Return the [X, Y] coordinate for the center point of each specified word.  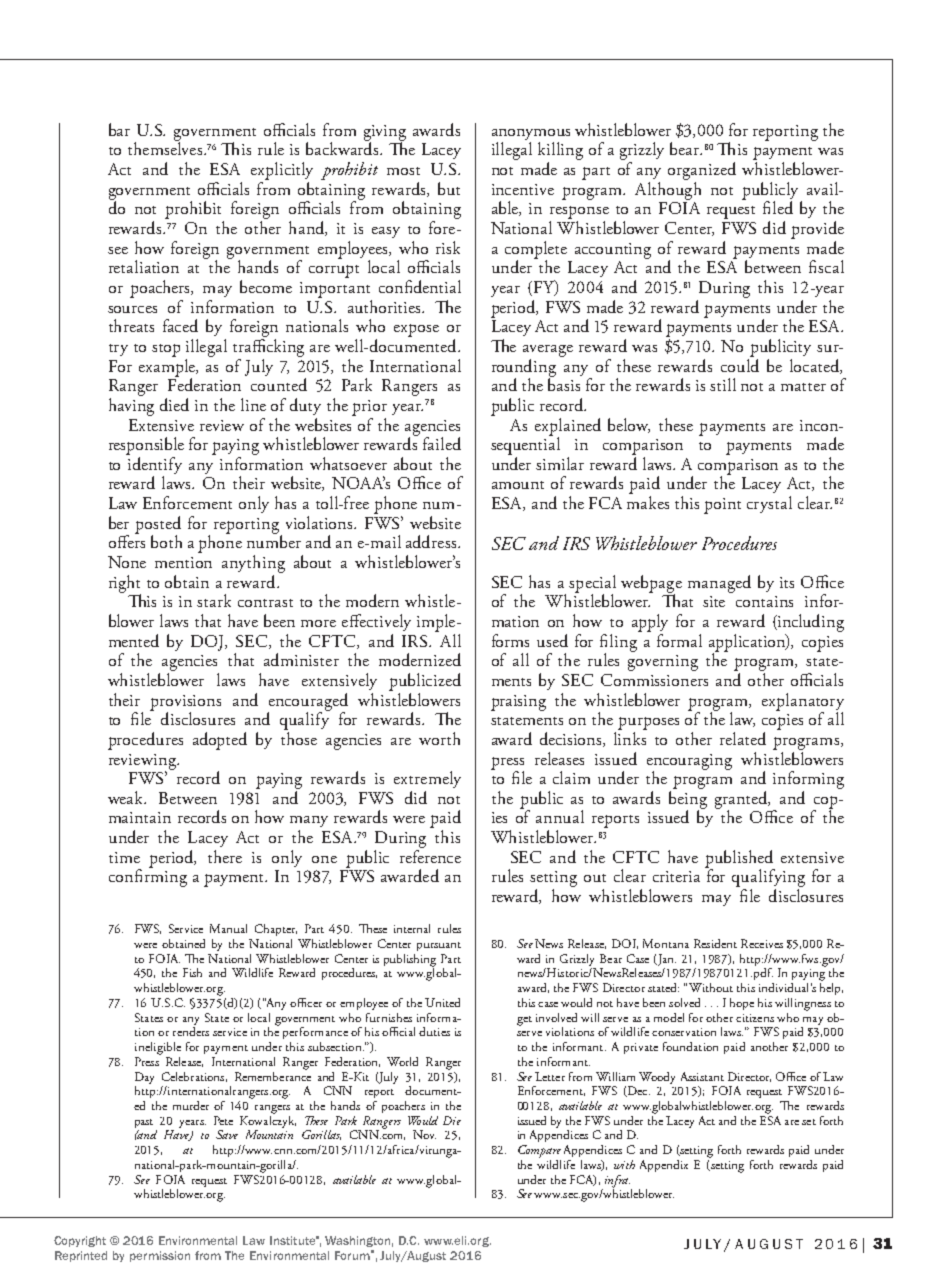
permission [160, 1256]
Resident [715, 943]
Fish [192, 972]
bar [119, 129]
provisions [185, 704]
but [449, 188]
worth [439, 738]
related [743, 738]
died [174, 404]
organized [702, 171]
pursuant [439, 946]
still [723, 384]
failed [442, 443]
